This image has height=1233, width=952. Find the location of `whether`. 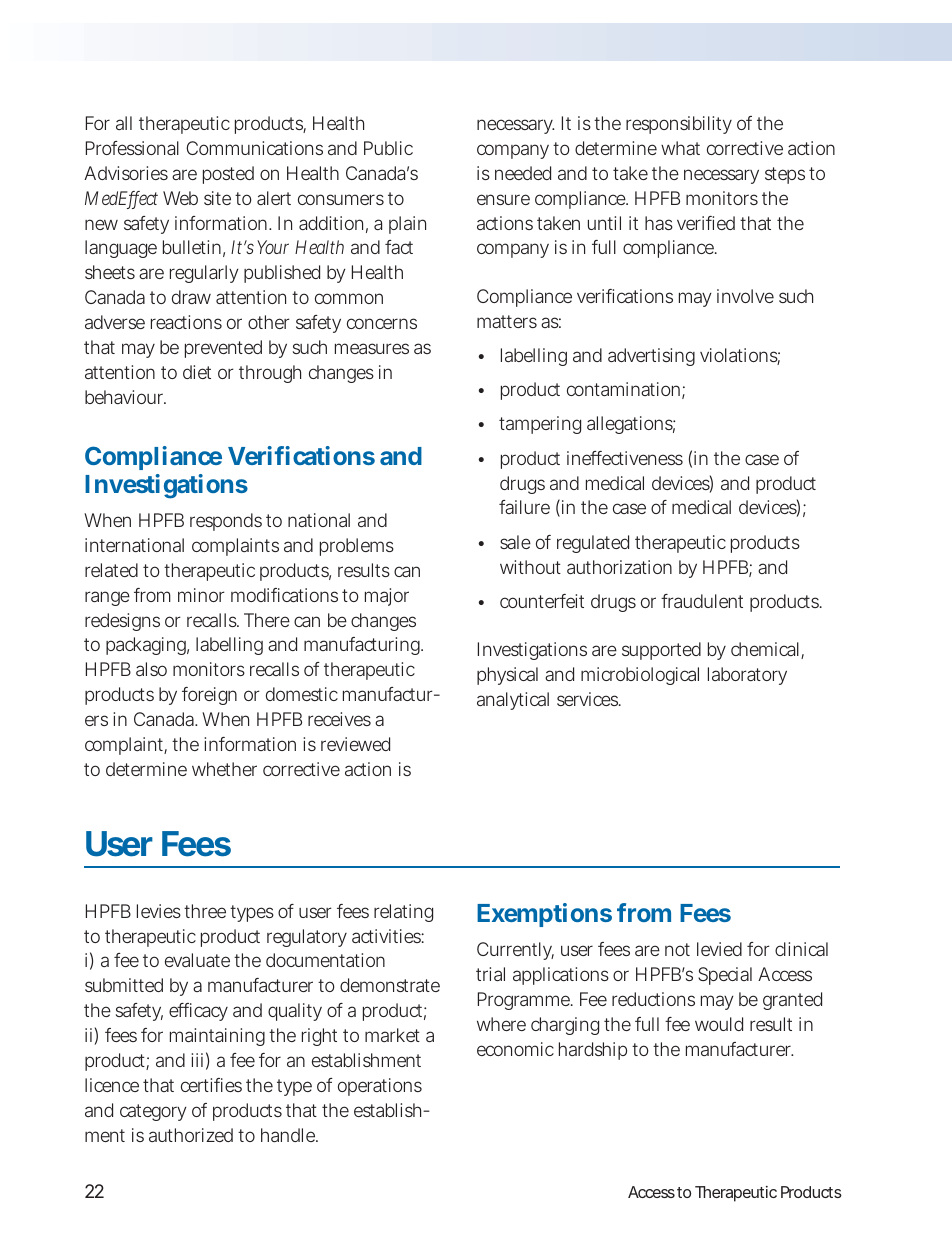

whether is located at coordinates (224, 769).
